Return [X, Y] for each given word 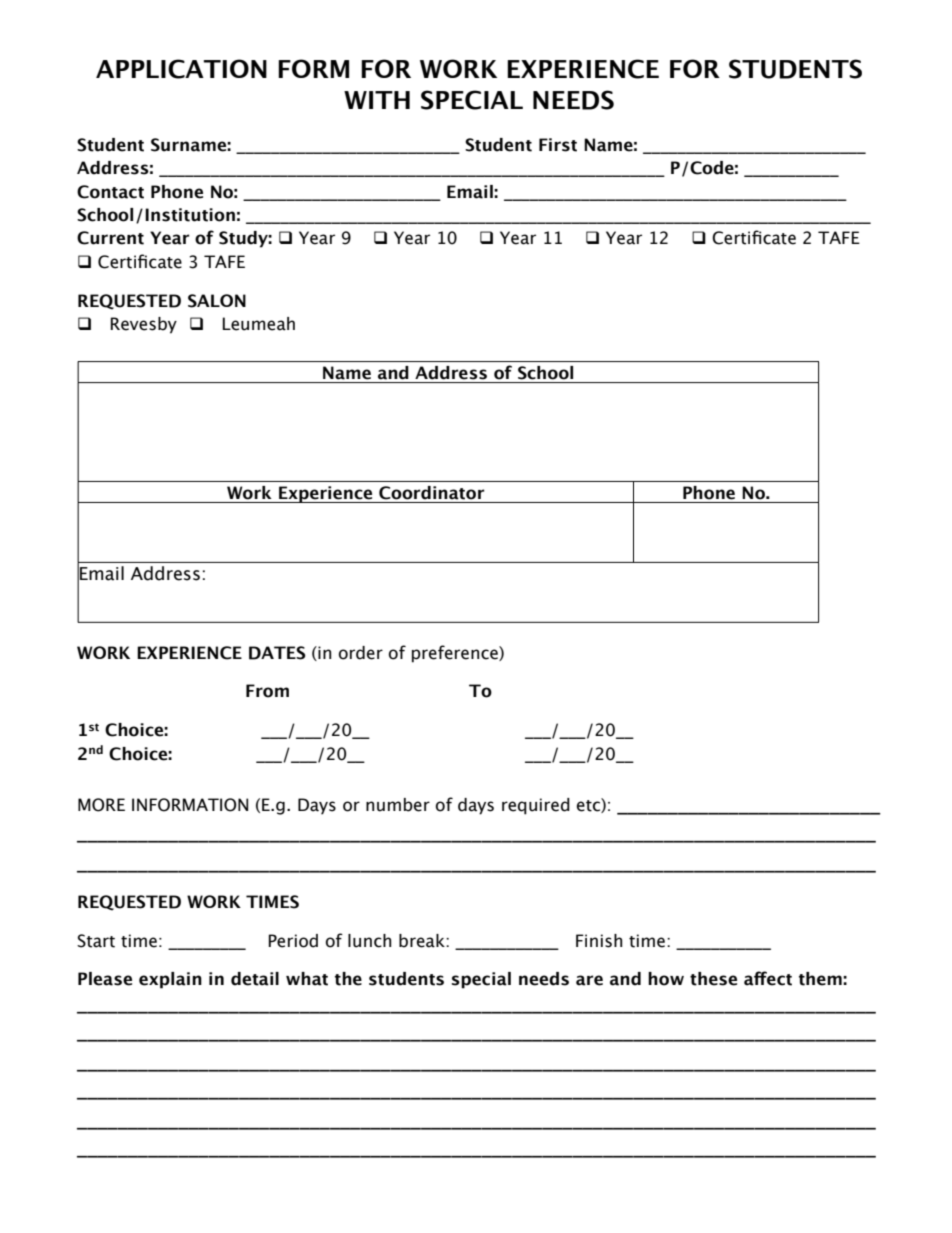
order [361, 653]
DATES [277, 653]
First [558, 145]
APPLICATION [181, 69]
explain [170, 980]
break [423, 941]
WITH [377, 100]
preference [456, 654]
